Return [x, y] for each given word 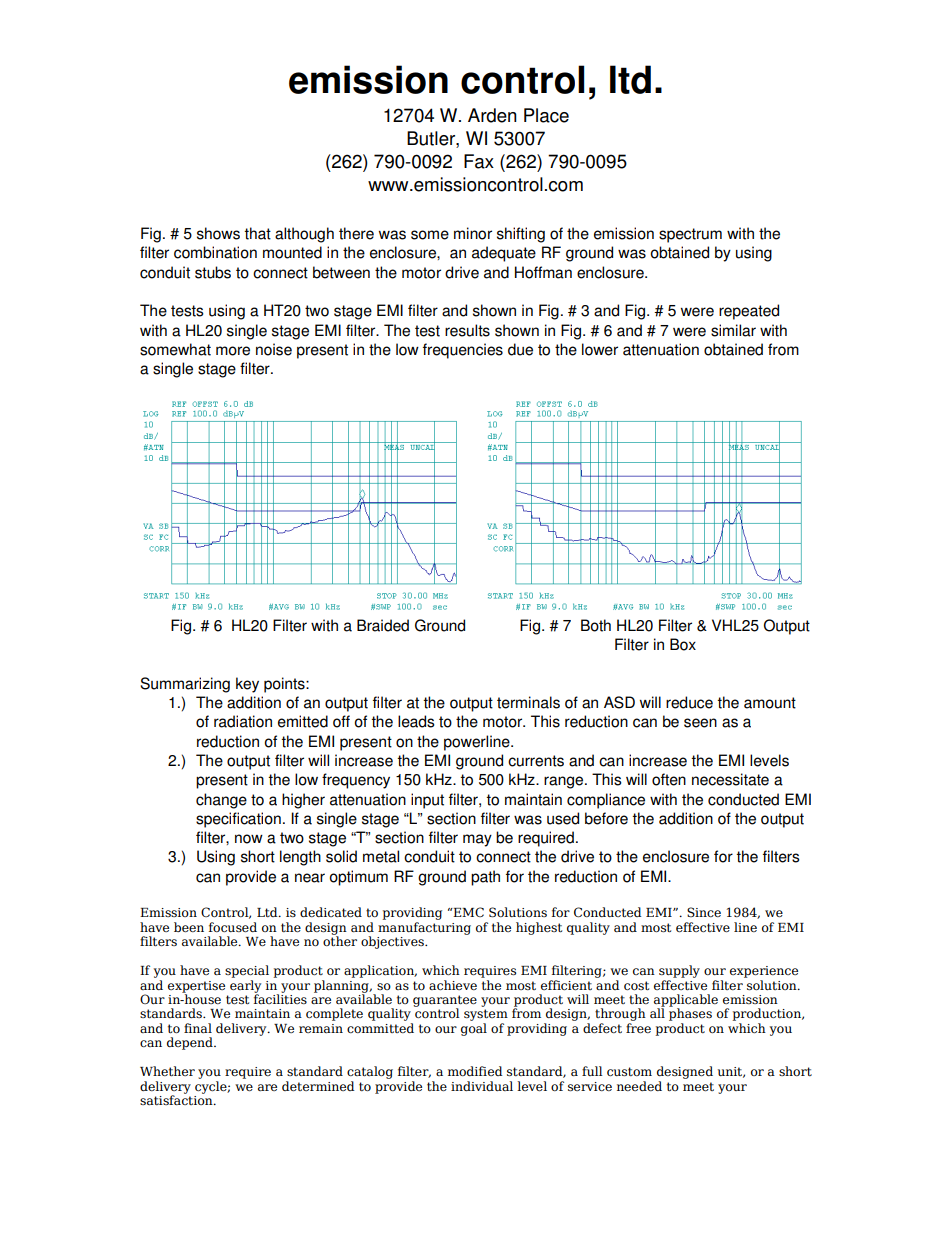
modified [475, 1071]
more [233, 351]
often [669, 779]
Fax [479, 161]
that [257, 233]
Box [683, 644]
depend [191, 1043]
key [247, 685]
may [477, 840]
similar [733, 330]
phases [690, 1016]
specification [238, 820]
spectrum [690, 235]
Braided [383, 625]
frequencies [463, 351]
